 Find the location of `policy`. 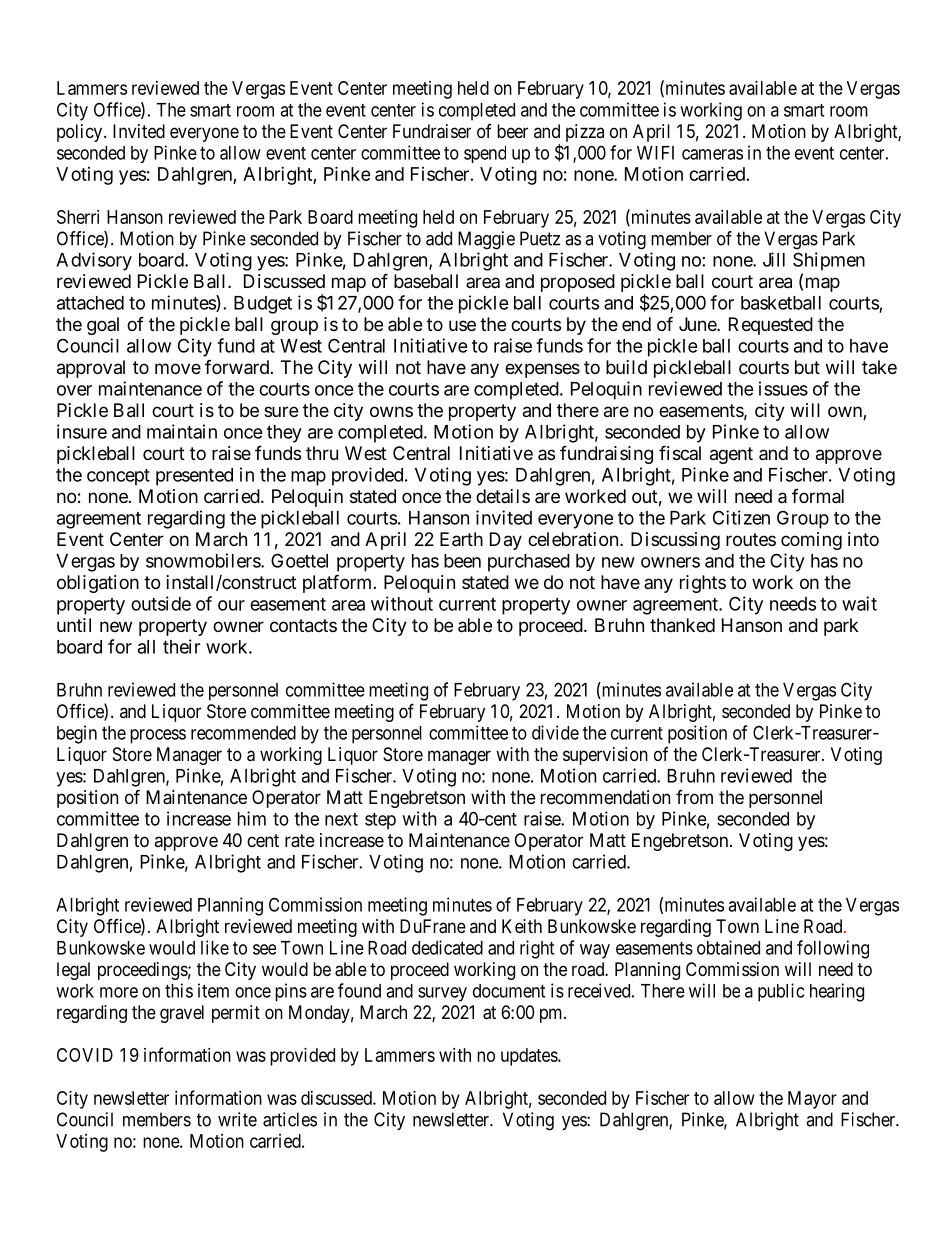

policy is located at coordinates (81, 133).
